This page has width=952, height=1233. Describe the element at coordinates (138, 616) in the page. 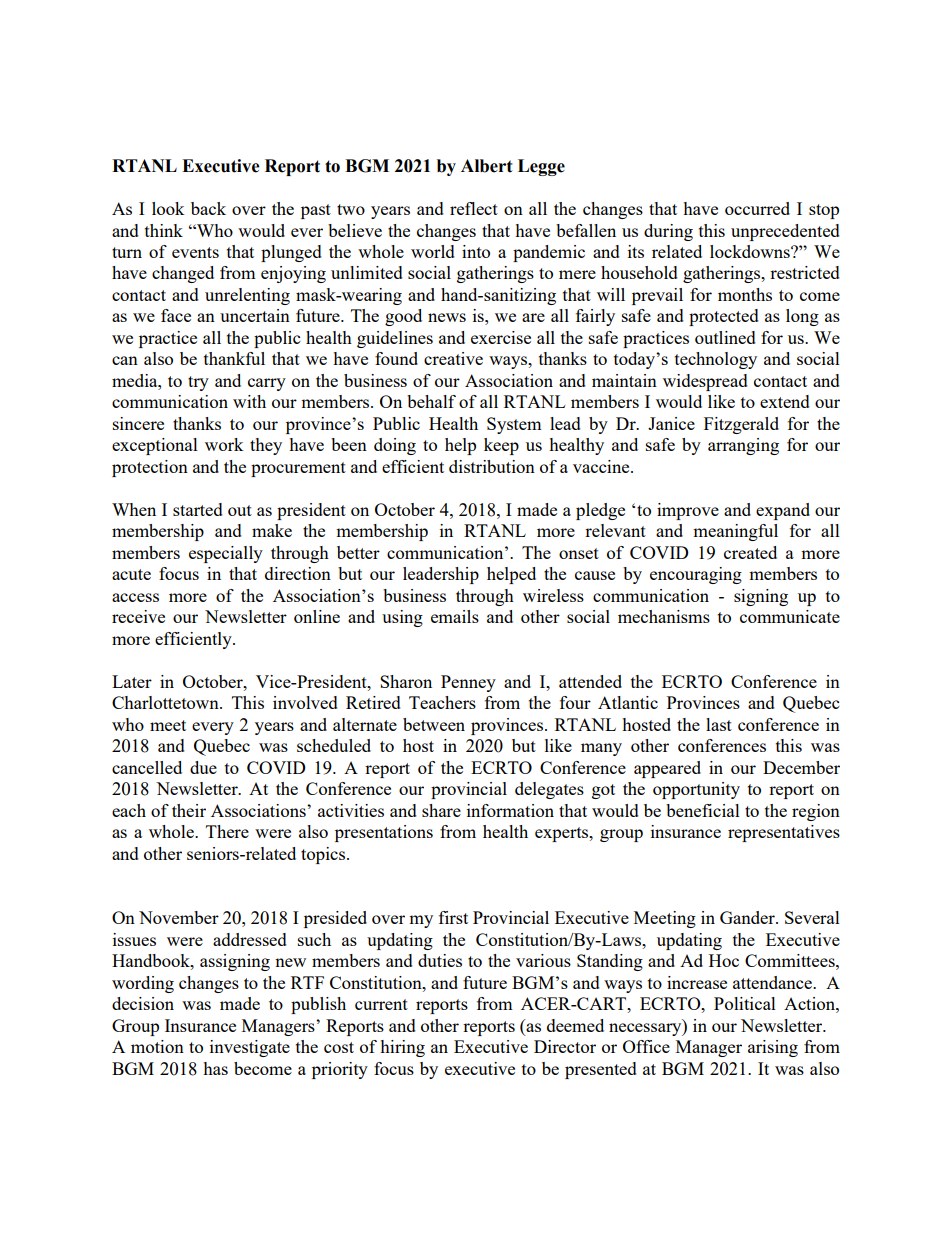

I see `receive` at that location.
